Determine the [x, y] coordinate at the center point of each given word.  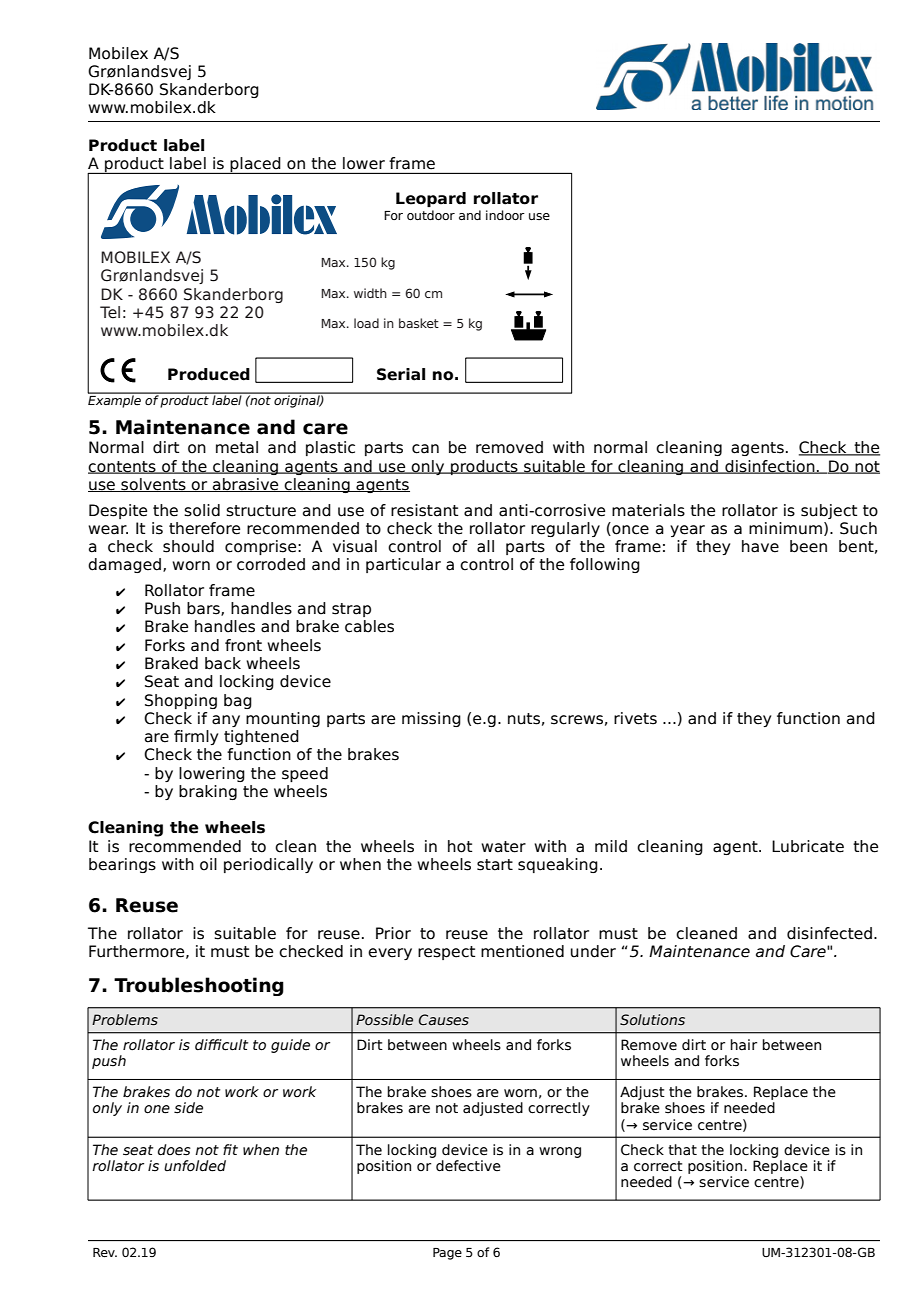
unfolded [195, 1166]
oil [208, 864]
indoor [505, 215]
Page [447, 1254]
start [495, 865]
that [682, 1149]
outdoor [431, 215]
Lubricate [808, 846]
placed [255, 165]
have [760, 546]
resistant [424, 510]
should [188, 546]
